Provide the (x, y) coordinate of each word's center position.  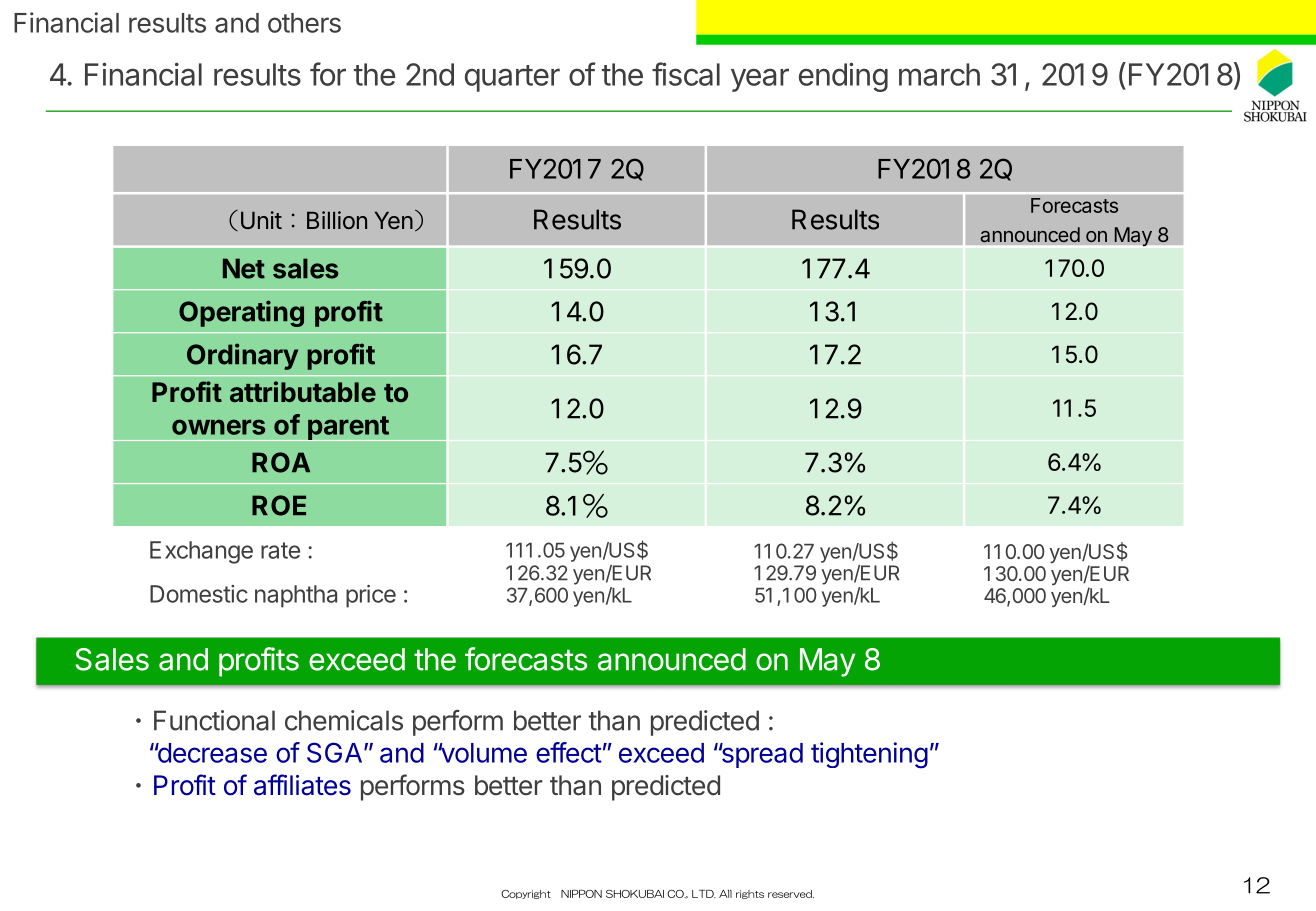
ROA (281, 462)
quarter (512, 78)
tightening (869, 755)
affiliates (302, 785)
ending (843, 77)
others (304, 23)
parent (348, 428)
